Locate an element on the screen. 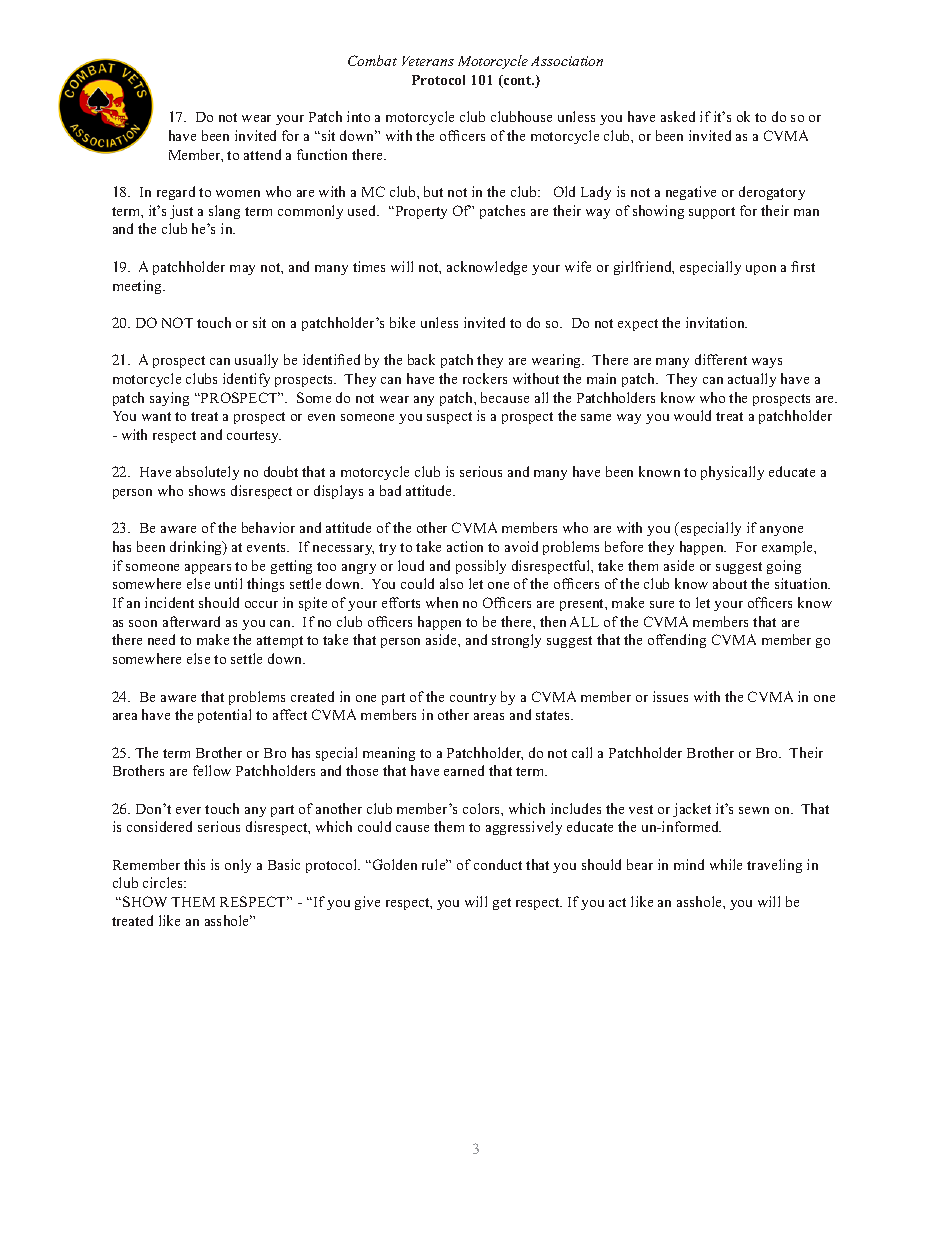  this is located at coordinates (194, 864).
